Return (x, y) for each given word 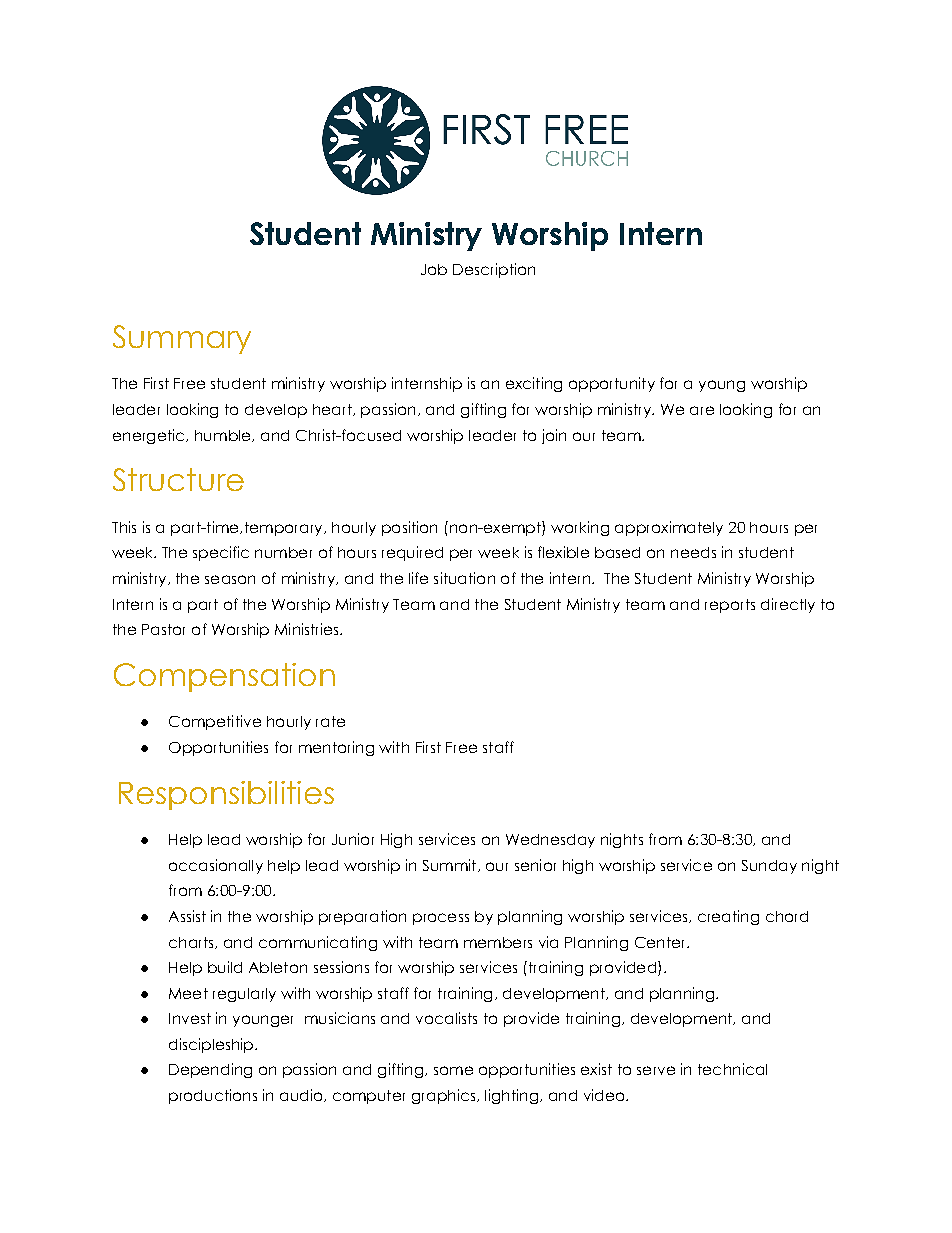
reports (730, 606)
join (554, 436)
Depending (210, 1070)
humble (224, 436)
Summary (182, 339)
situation (464, 578)
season (230, 579)
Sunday (769, 867)
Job (434, 269)
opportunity (612, 384)
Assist (187, 916)
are (702, 410)
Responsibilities (226, 795)
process (441, 919)
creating (728, 917)
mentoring (336, 748)
